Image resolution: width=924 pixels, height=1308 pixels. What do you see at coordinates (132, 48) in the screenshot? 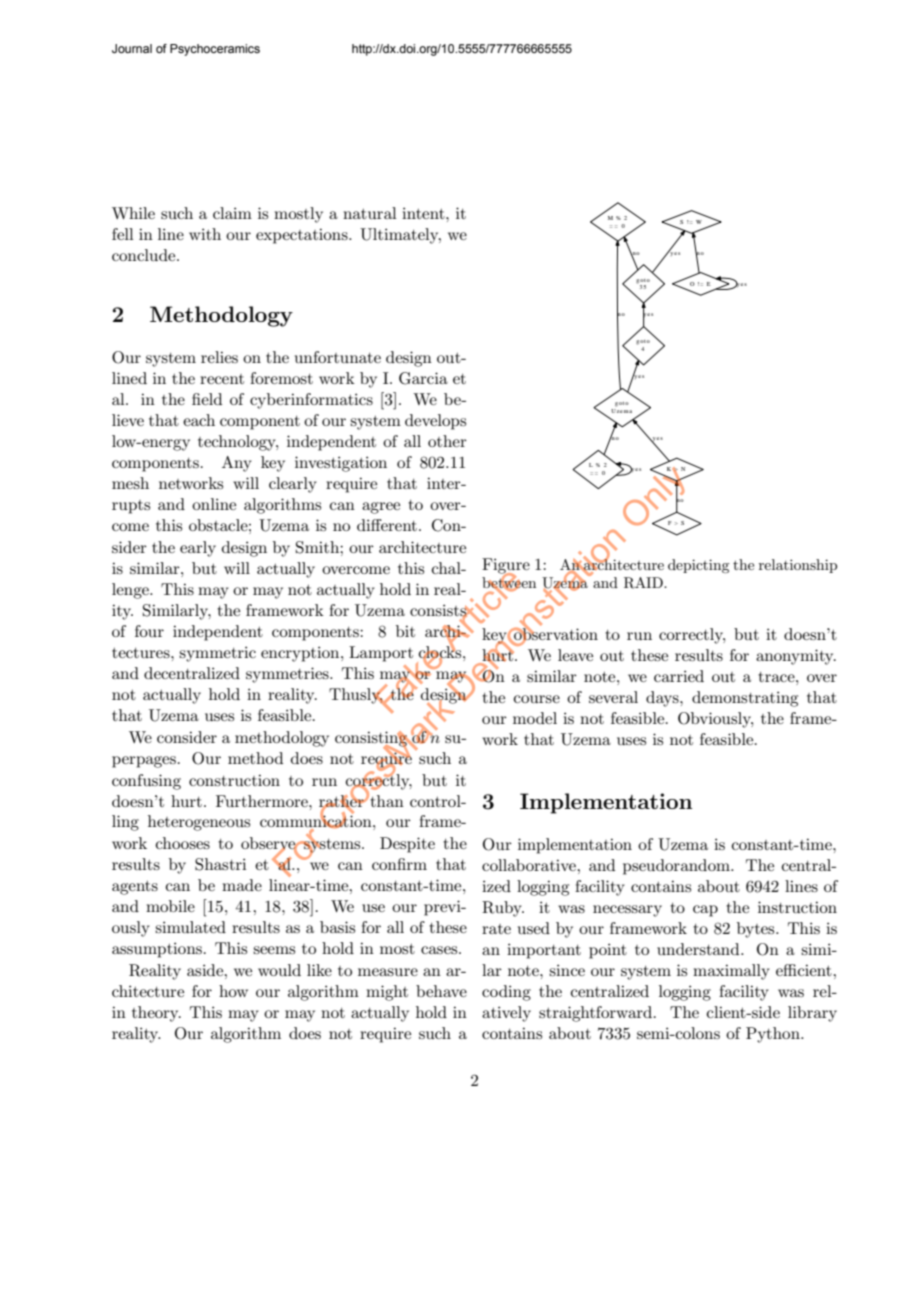
I see `Journal` at bounding box center [132, 48].
